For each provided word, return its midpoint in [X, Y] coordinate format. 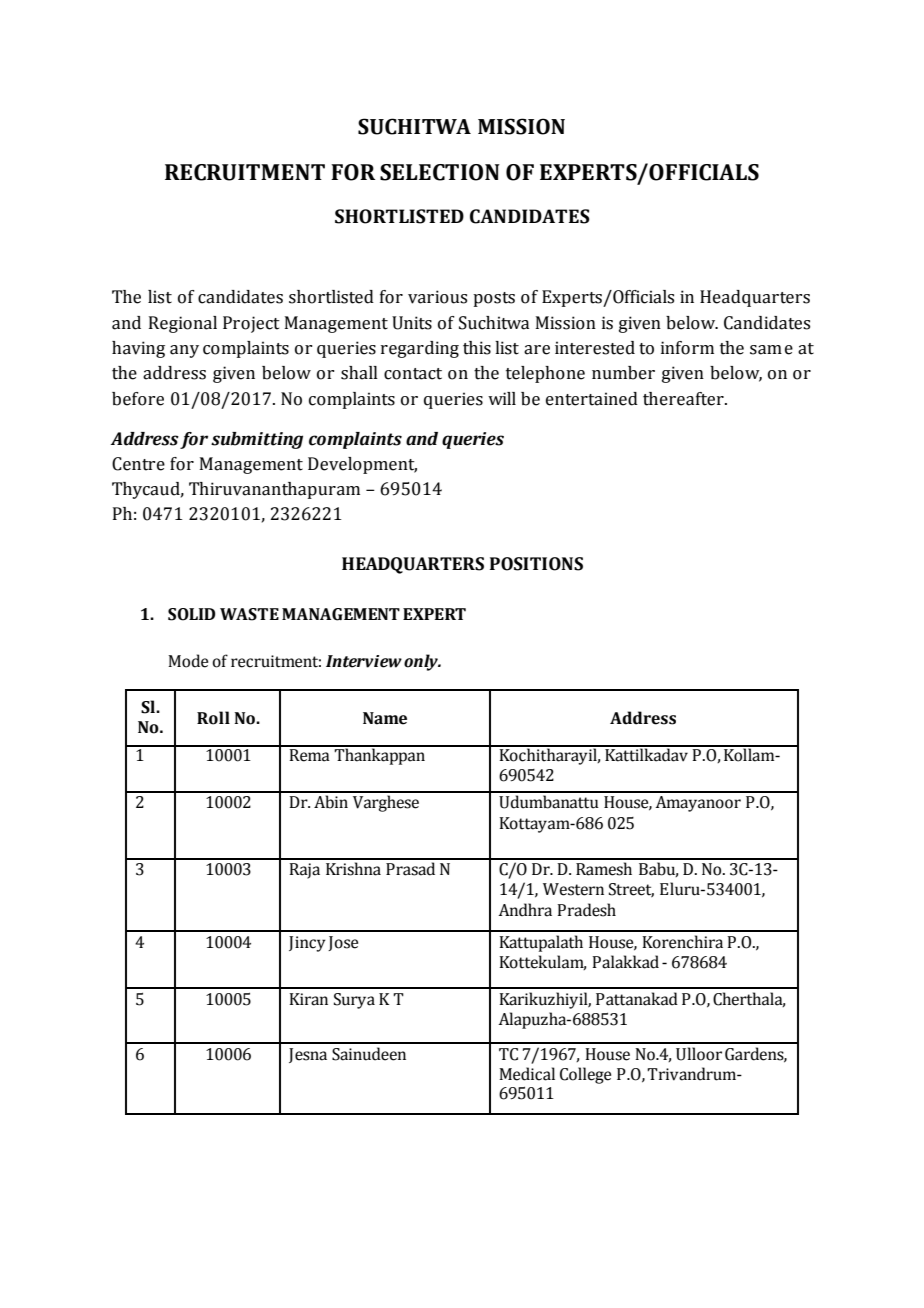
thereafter [684, 399]
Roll [213, 718]
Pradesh [586, 910]
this [477, 348]
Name [385, 718]
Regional [183, 324]
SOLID [192, 614]
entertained [592, 399]
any [184, 351]
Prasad [410, 869]
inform [687, 348]
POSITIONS [536, 564]
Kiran [308, 999]
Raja [304, 871]
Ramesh [604, 869]
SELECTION [440, 172]
